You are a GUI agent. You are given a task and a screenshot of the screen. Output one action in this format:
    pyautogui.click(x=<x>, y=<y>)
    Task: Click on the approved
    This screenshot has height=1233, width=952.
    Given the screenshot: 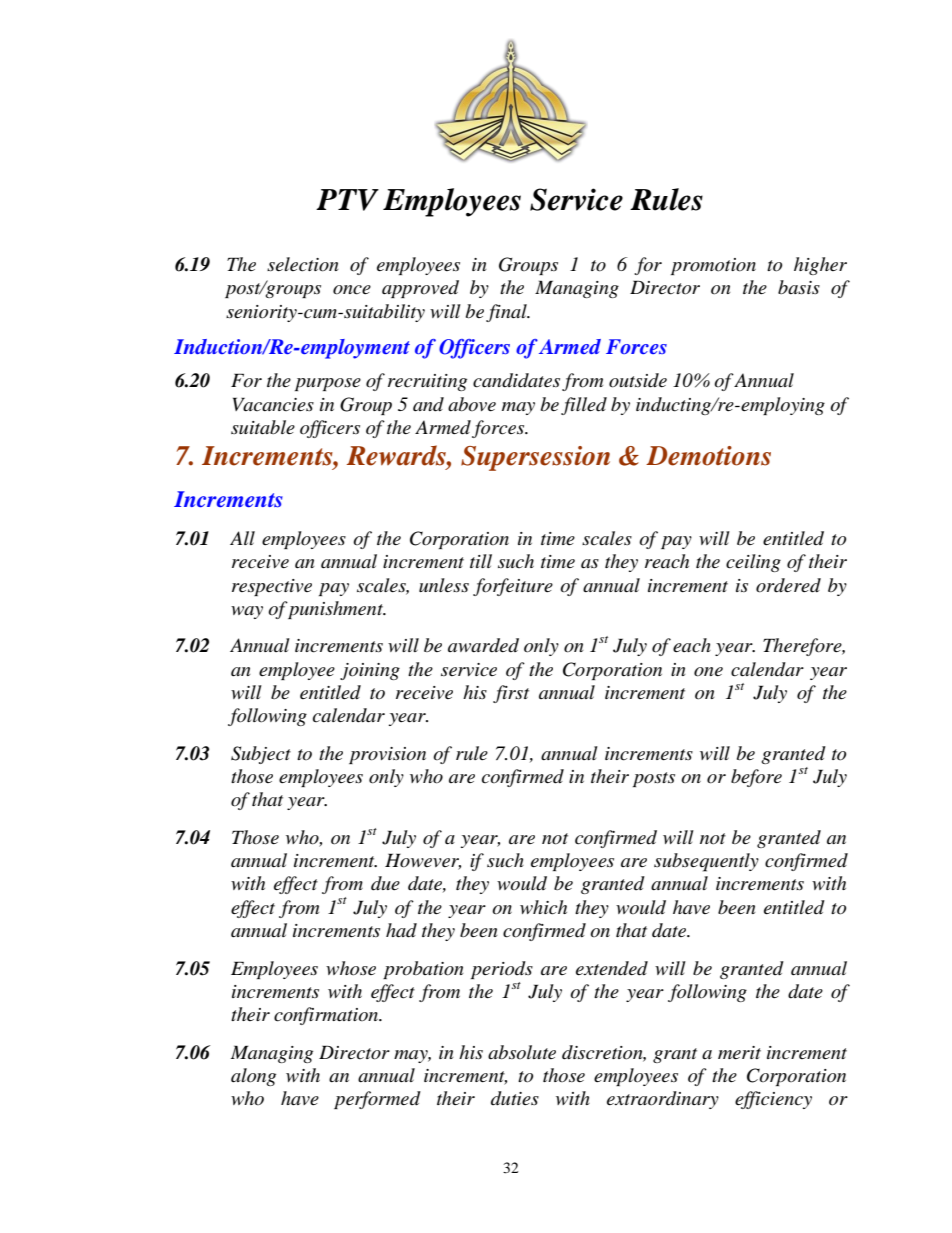 What is the action you would take?
    pyautogui.click(x=420, y=289)
